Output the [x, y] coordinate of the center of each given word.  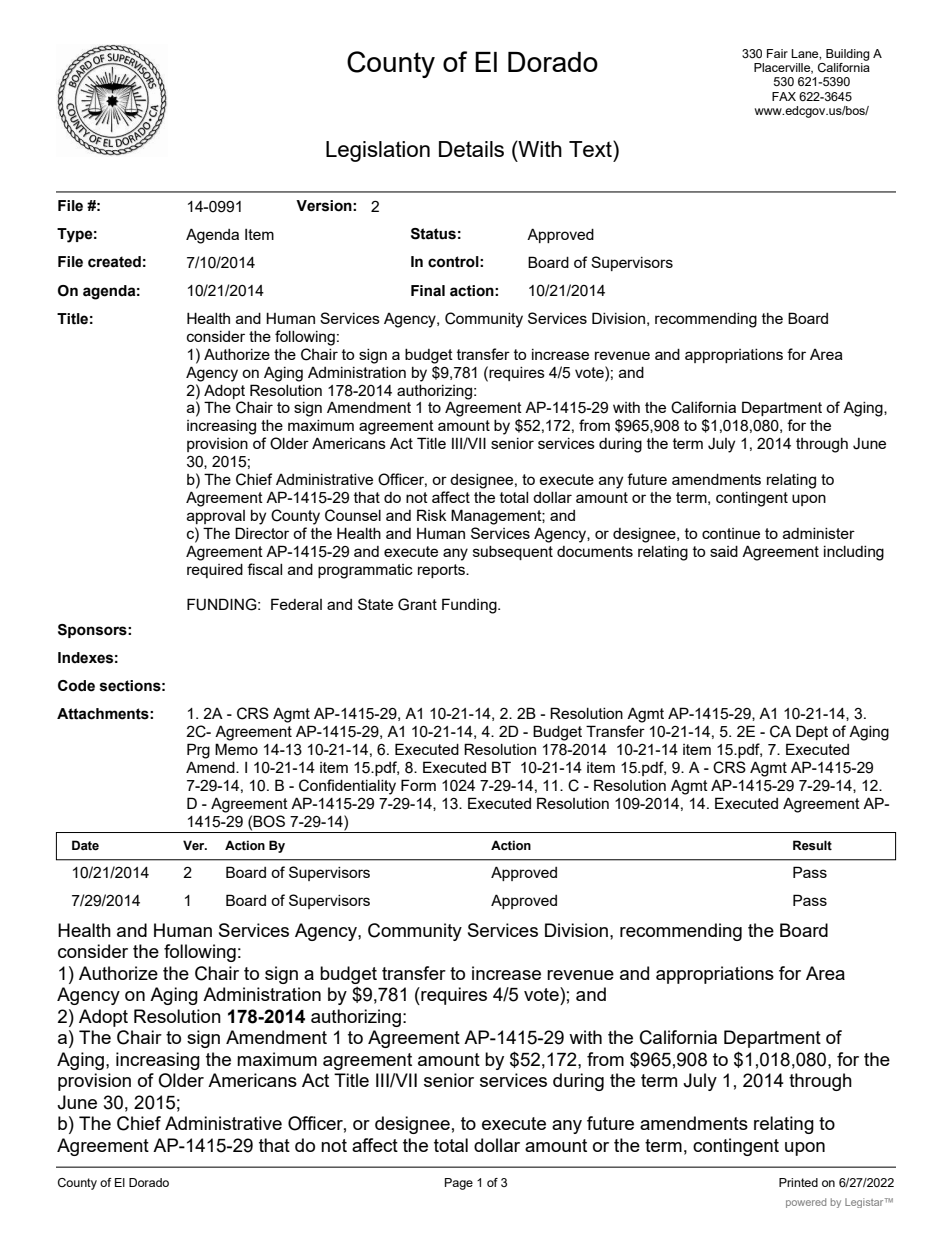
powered [806, 1203]
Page [459, 1184]
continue [731, 533]
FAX [784, 96]
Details [471, 149]
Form [418, 785]
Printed [798, 1182]
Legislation [378, 151]
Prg [198, 751]
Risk [432, 515]
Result [812, 845]
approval [216, 517]
